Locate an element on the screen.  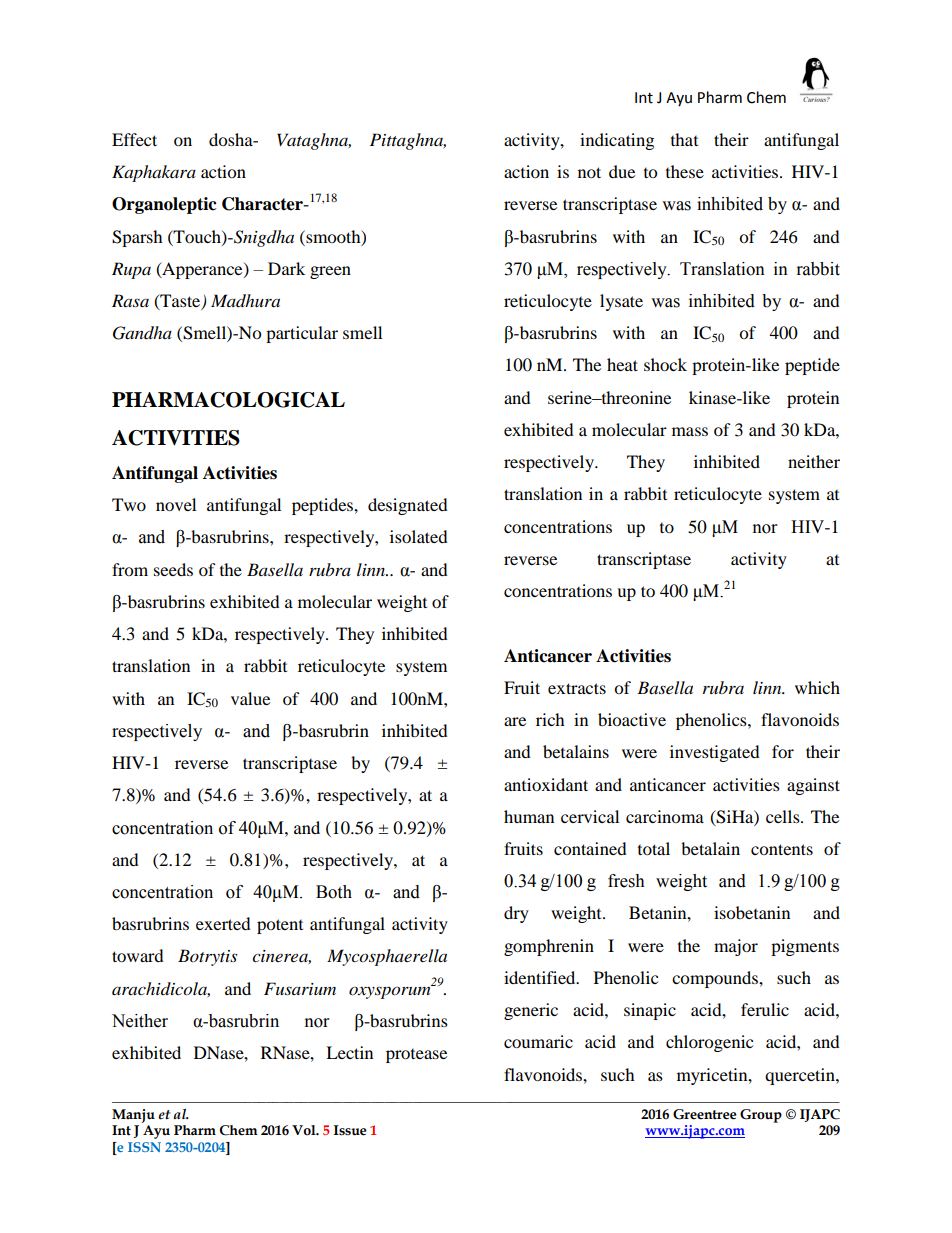
these is located at coordinates (685, 171).
